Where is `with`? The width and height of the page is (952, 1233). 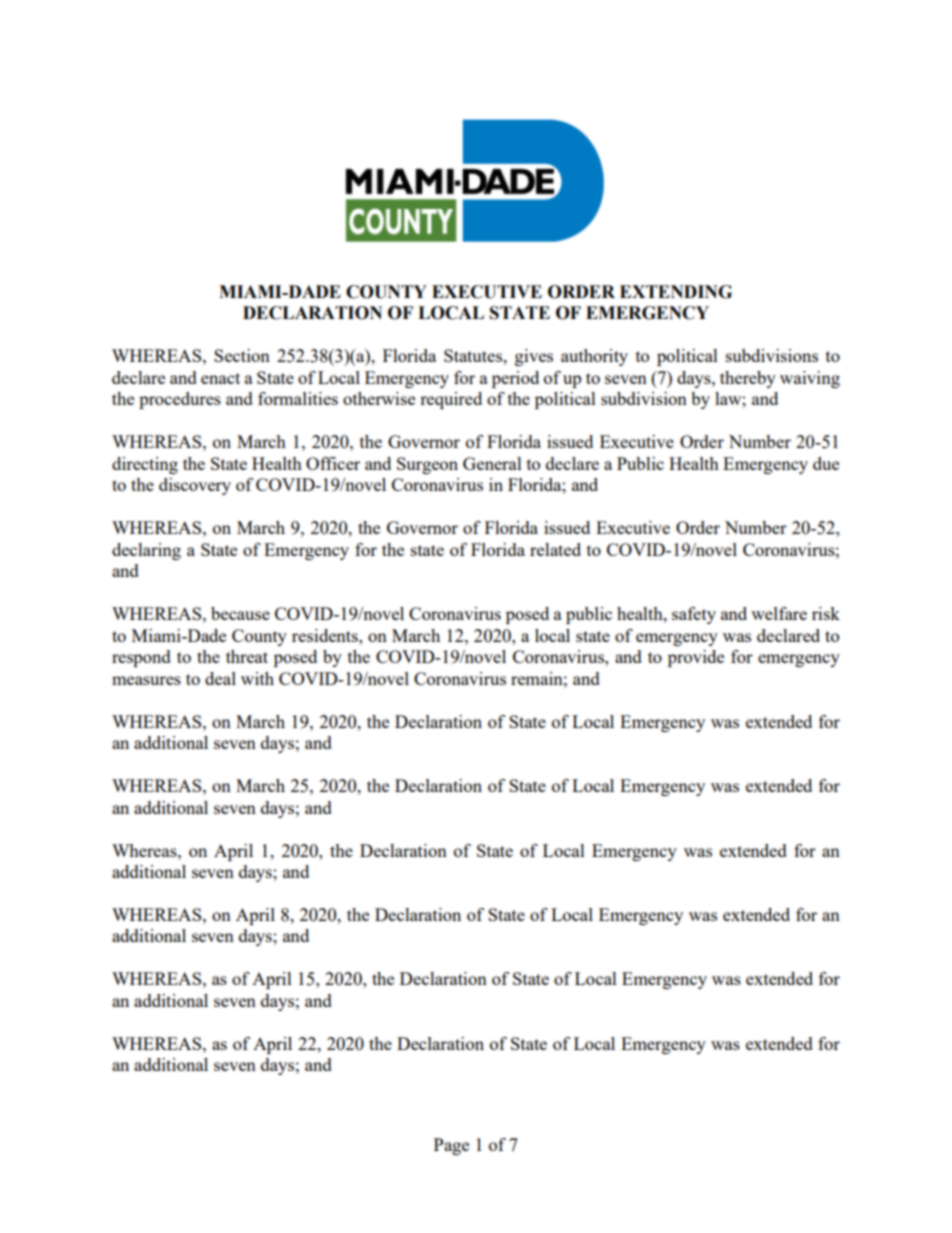 with is located at coordinates (257, 678).
